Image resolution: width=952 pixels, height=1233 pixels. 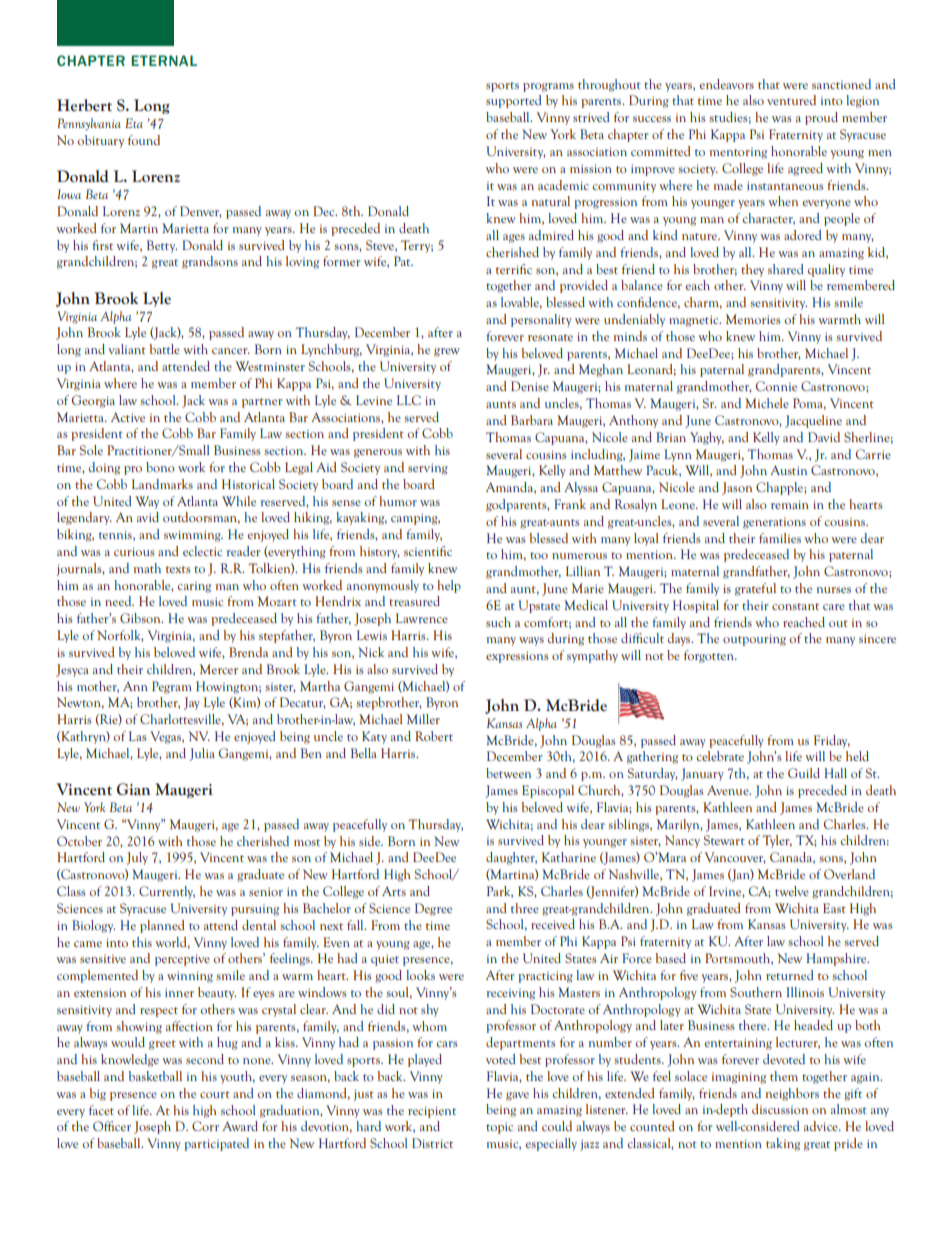 I want to click on remain, so click(x=790, y=504).
